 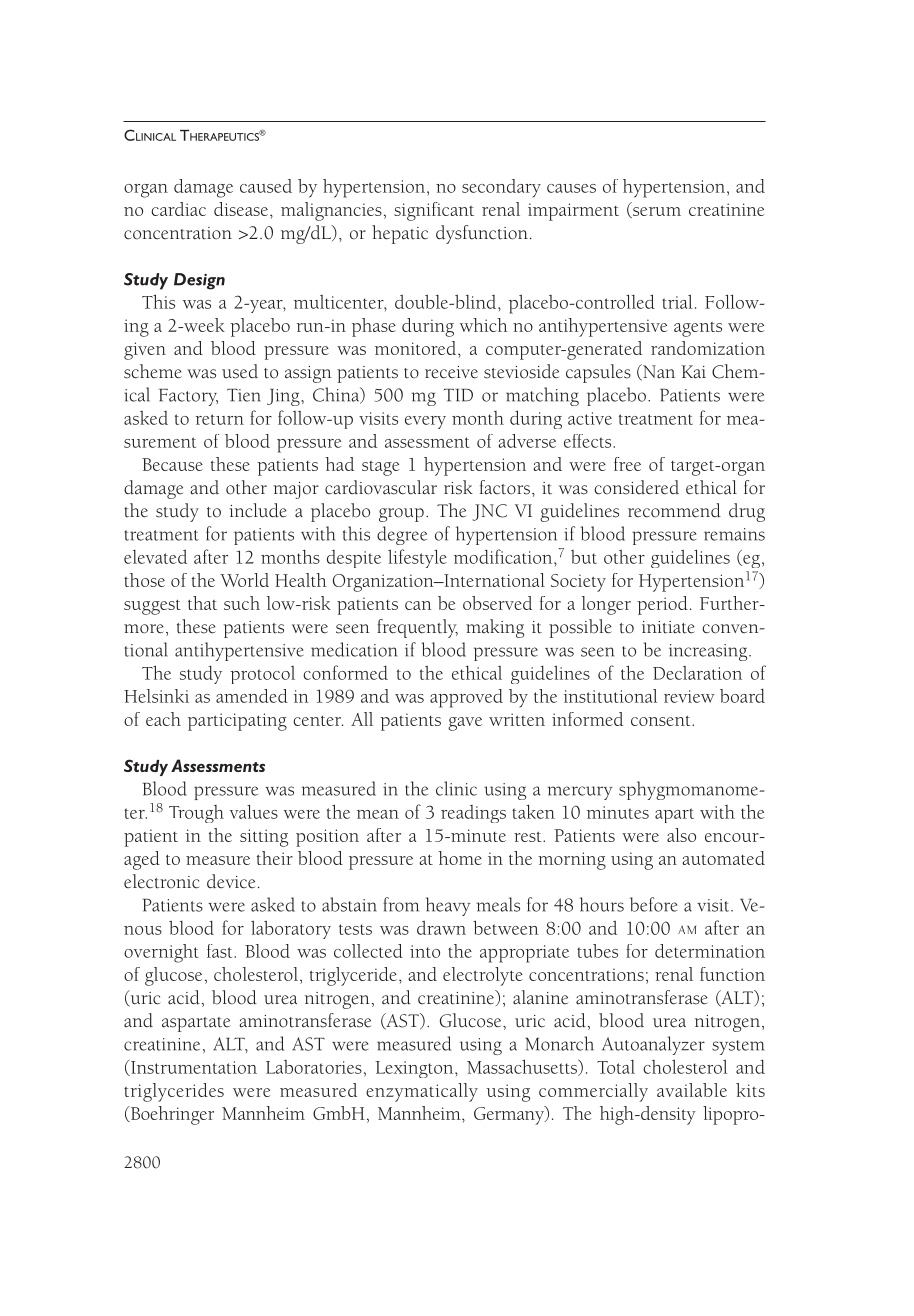 What do you see at coordinates (262, 675) in the image?
I see `protocol` at bounding box center [262, 675].
